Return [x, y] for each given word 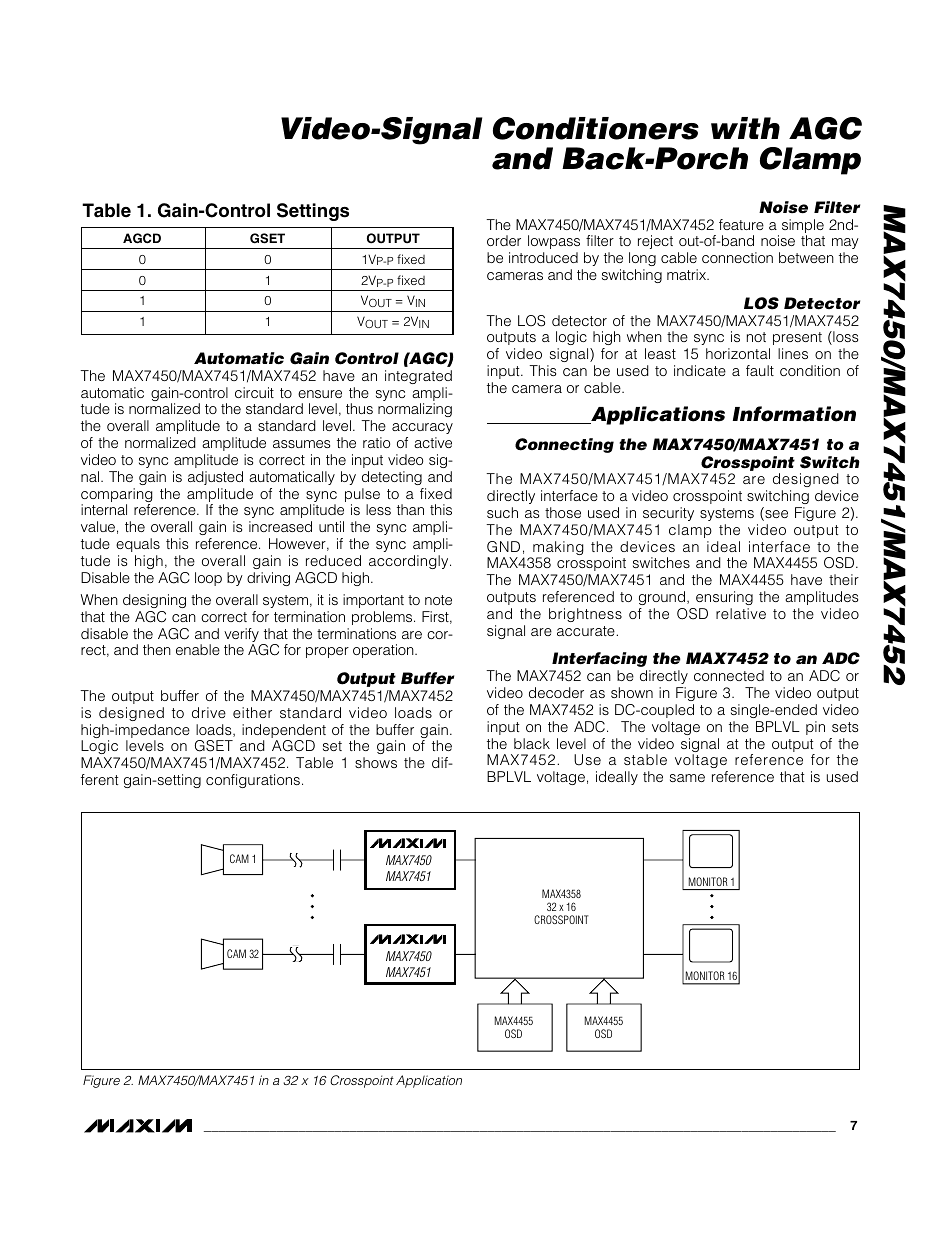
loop [208, 579]
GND [503, 547]
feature [741, 224]
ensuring [724, 598]
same [687, 778]
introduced [543, 257]
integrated [418, 377]
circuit [254, 392]
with [745, 128]
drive [209, 712]
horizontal [738, 353]
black [532, 743]
